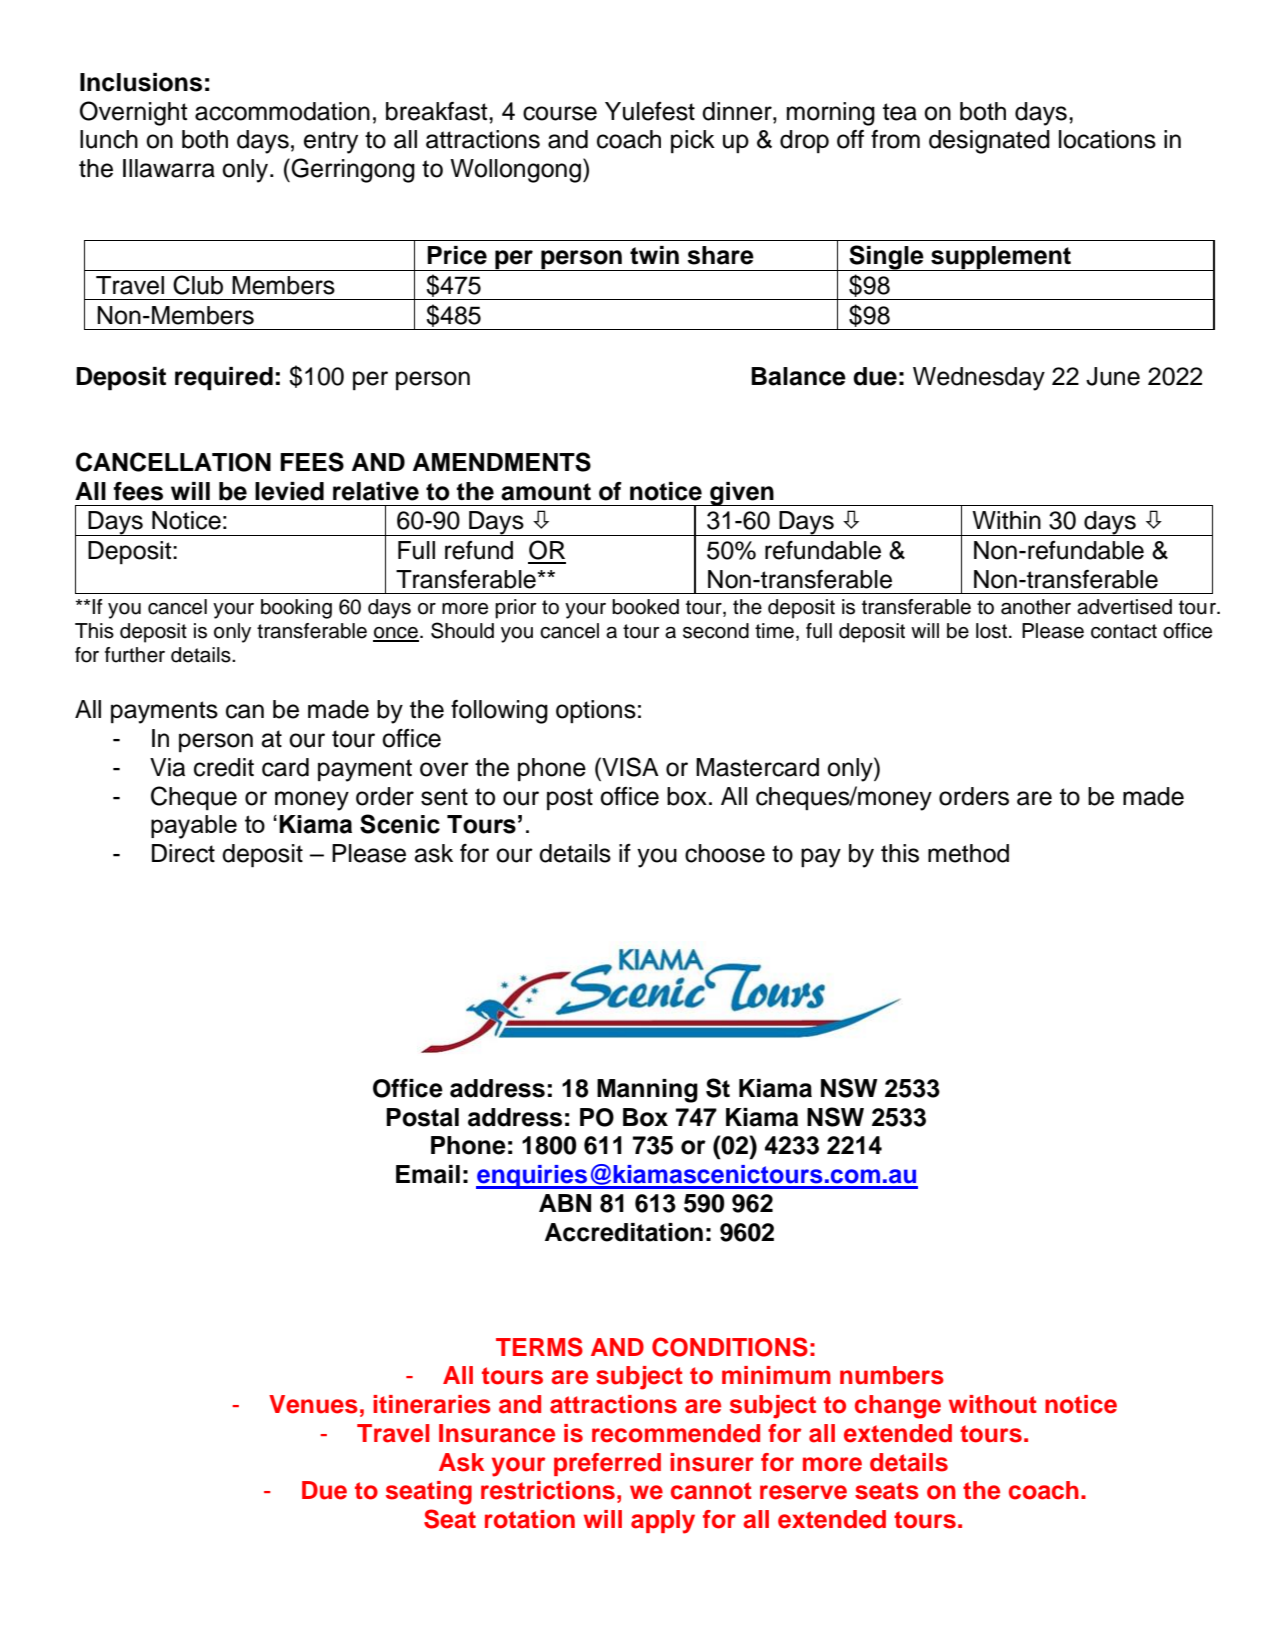 This screenshot has width=1275, height=1650. What do you see at coordinates (968, 853) in the screenshot?
I see `method` at bounding box center [968, 853].
